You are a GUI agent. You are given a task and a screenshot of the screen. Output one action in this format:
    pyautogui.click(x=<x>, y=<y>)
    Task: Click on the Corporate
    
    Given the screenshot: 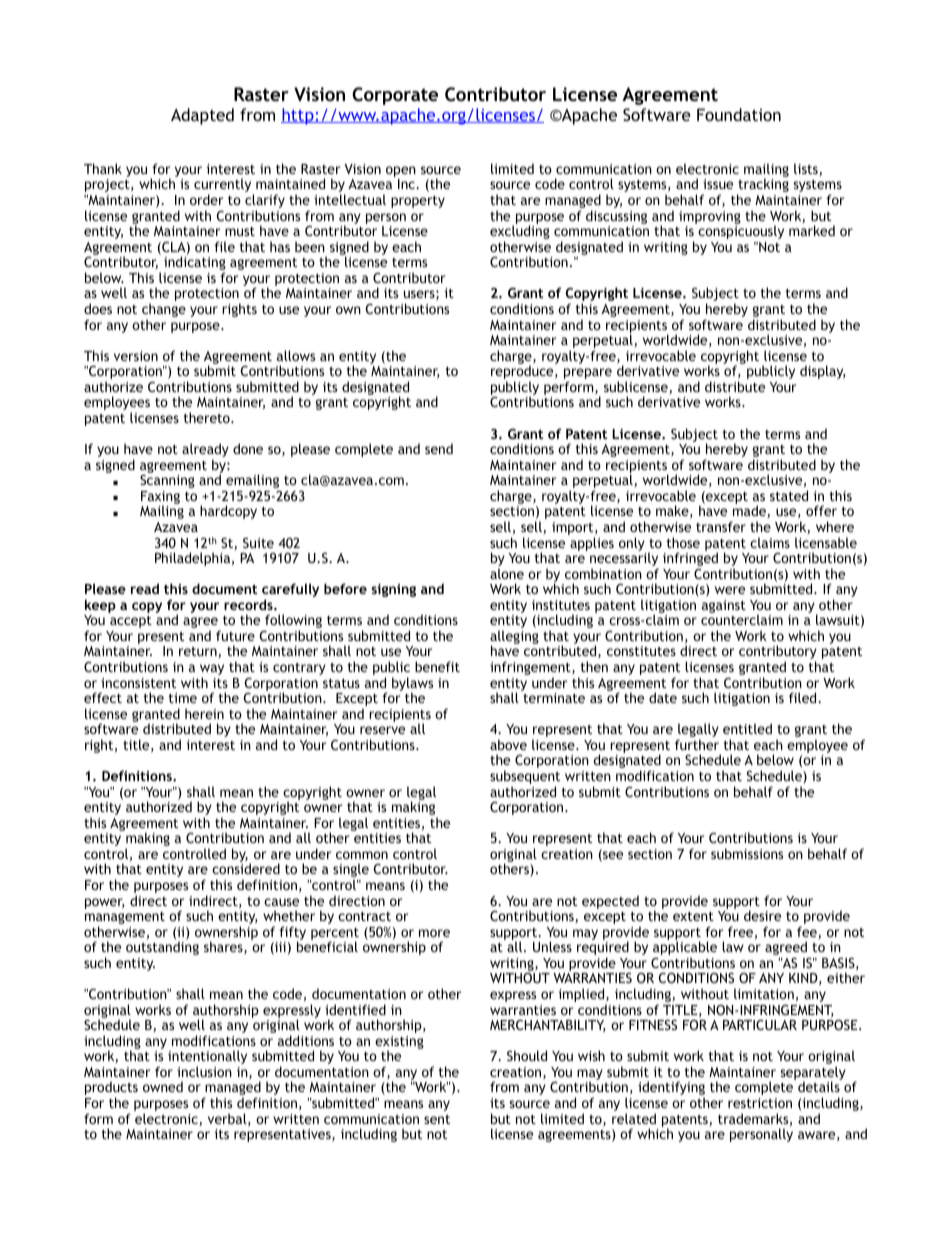 What is the action you would take?
    pyautogui.click(x=395, y=96)
